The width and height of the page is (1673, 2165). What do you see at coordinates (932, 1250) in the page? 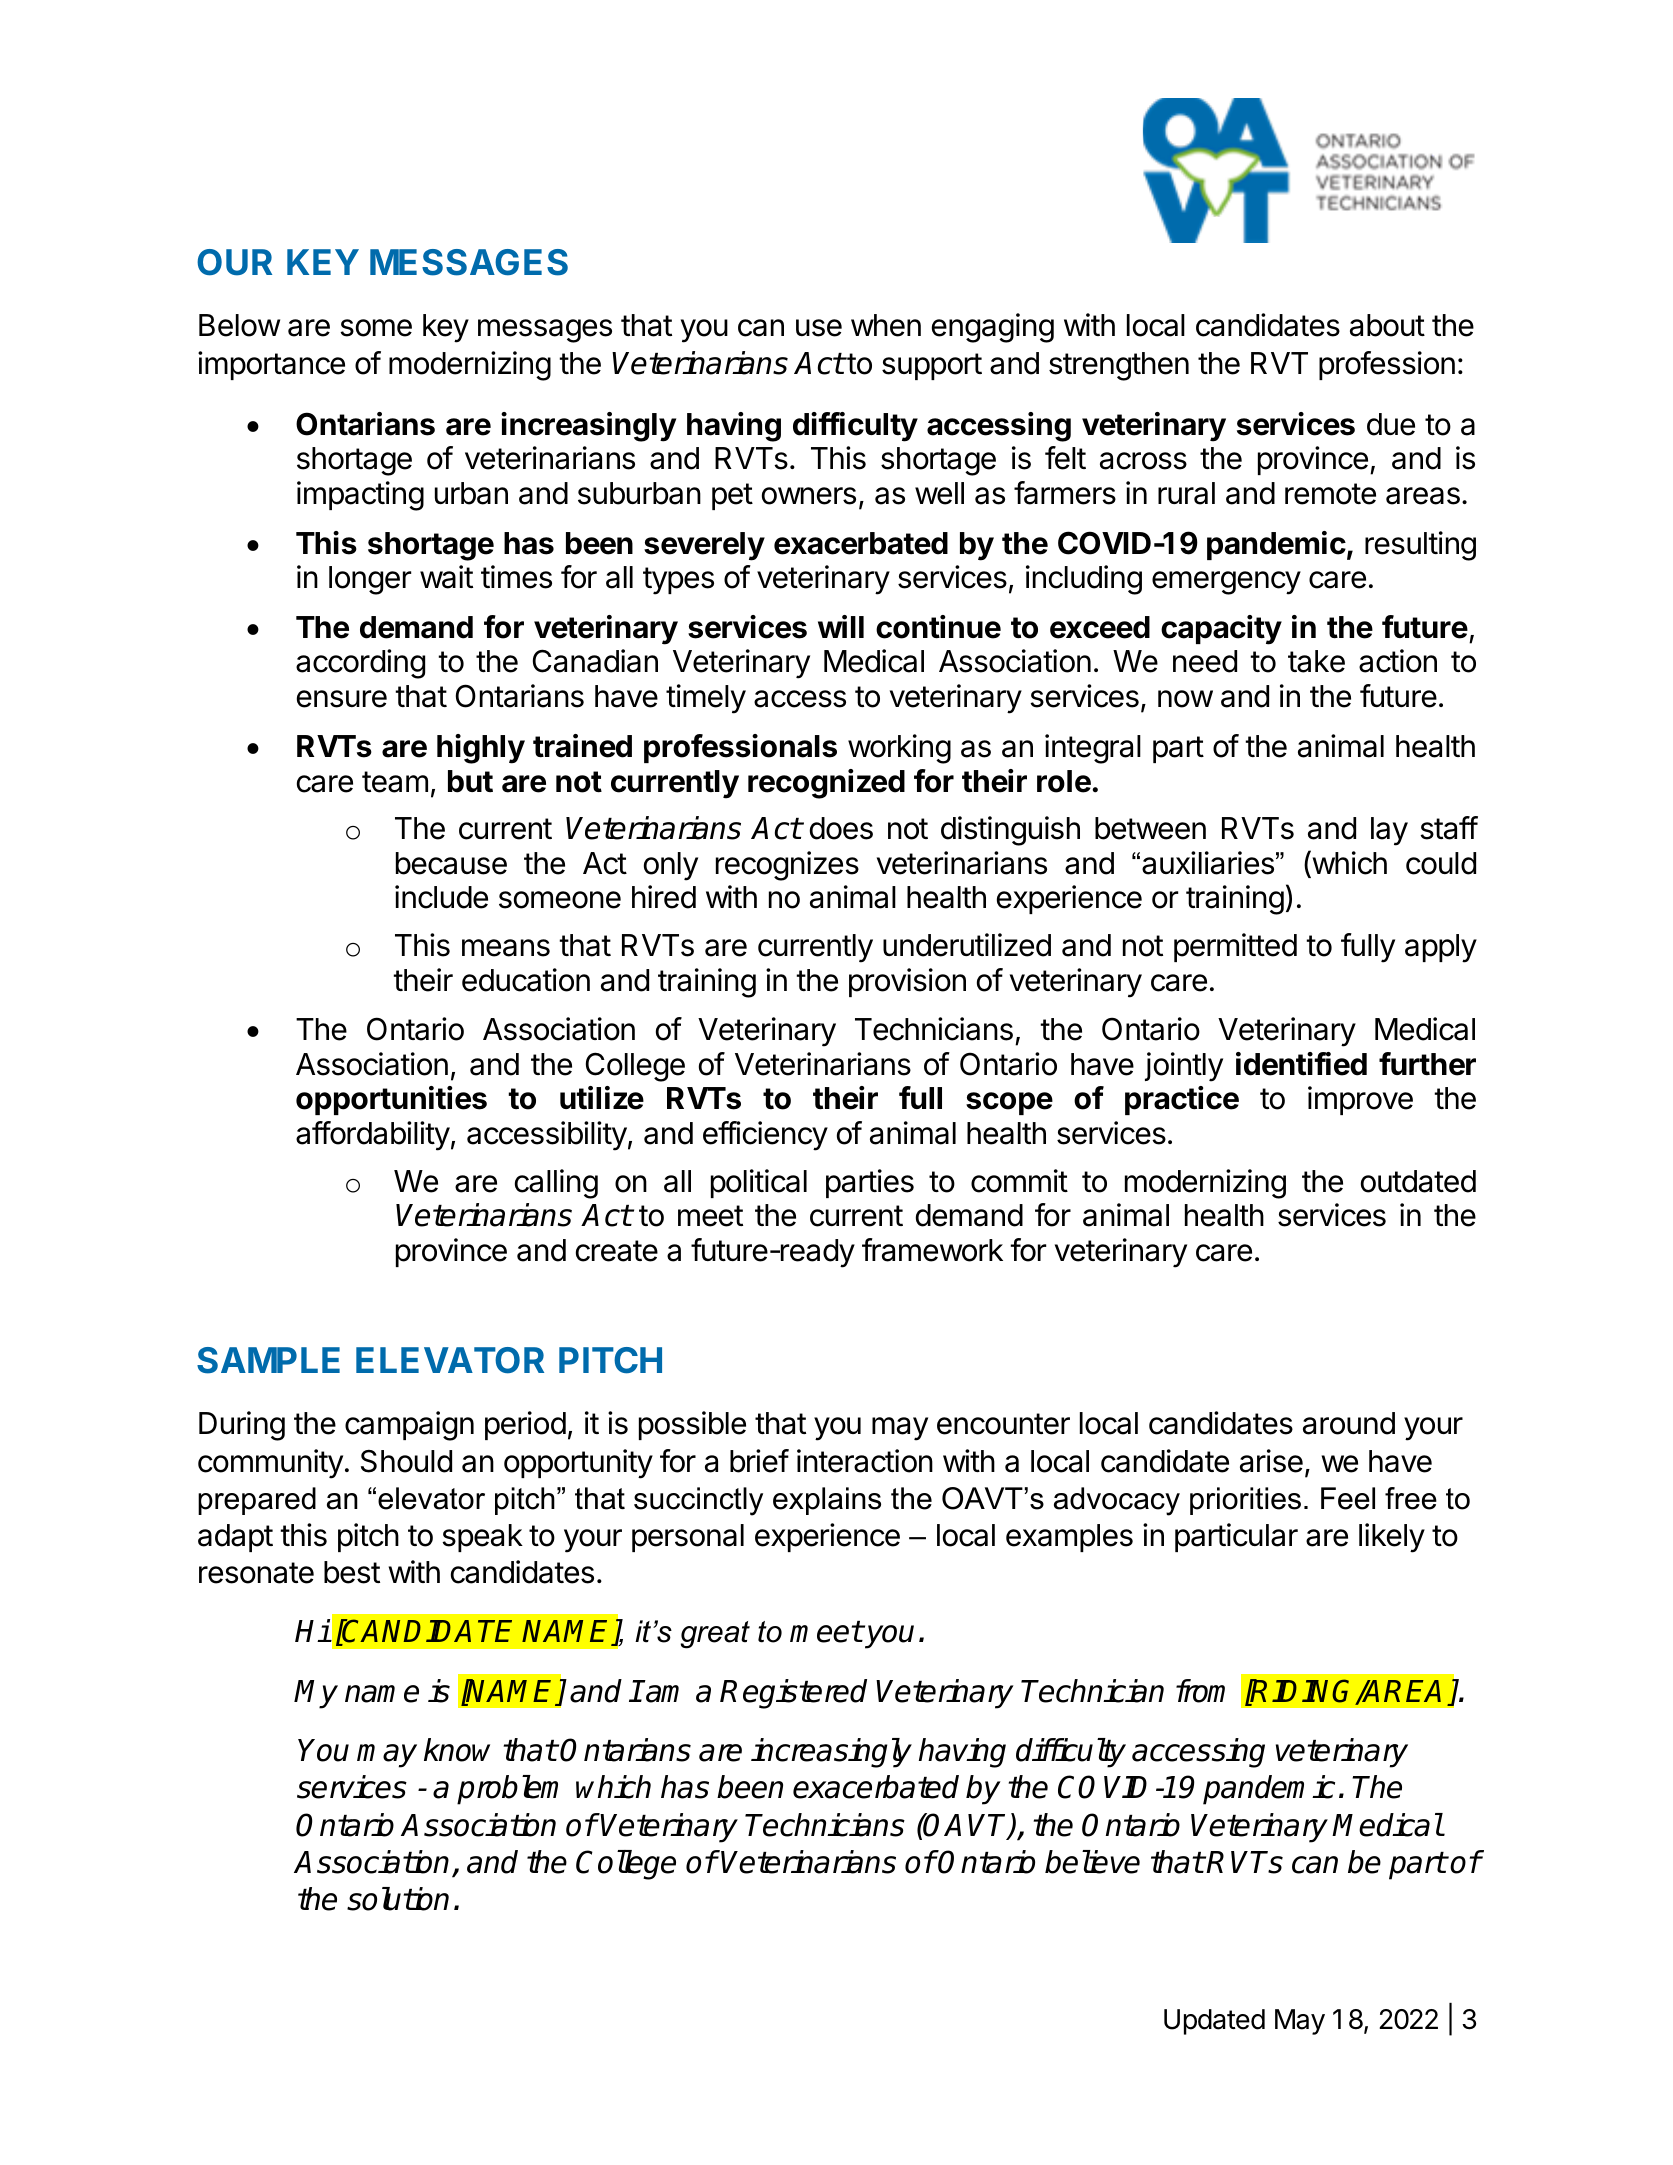
I see `framework` at bounding box center [932, 1250].
